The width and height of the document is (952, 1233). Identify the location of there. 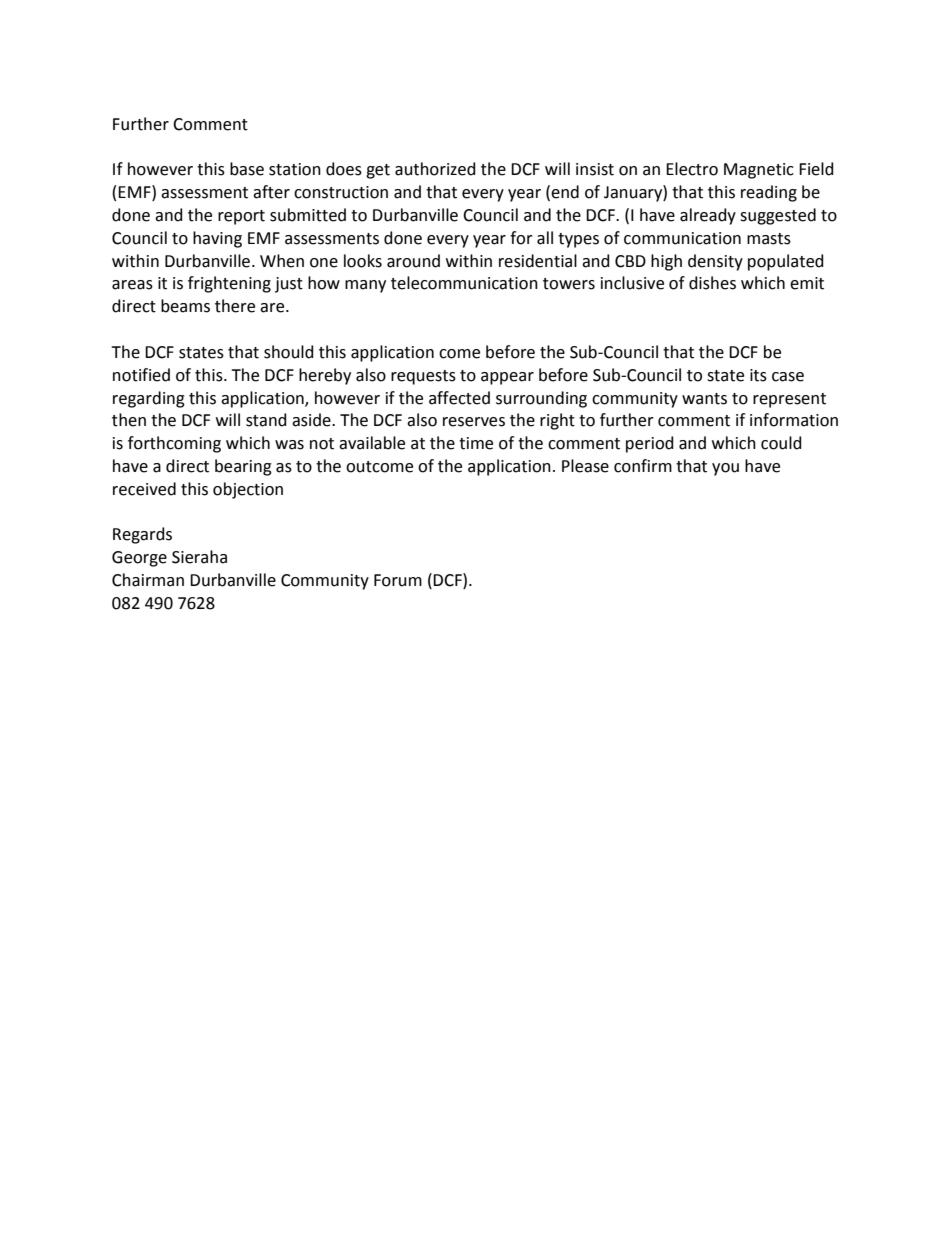
(235, 306).
